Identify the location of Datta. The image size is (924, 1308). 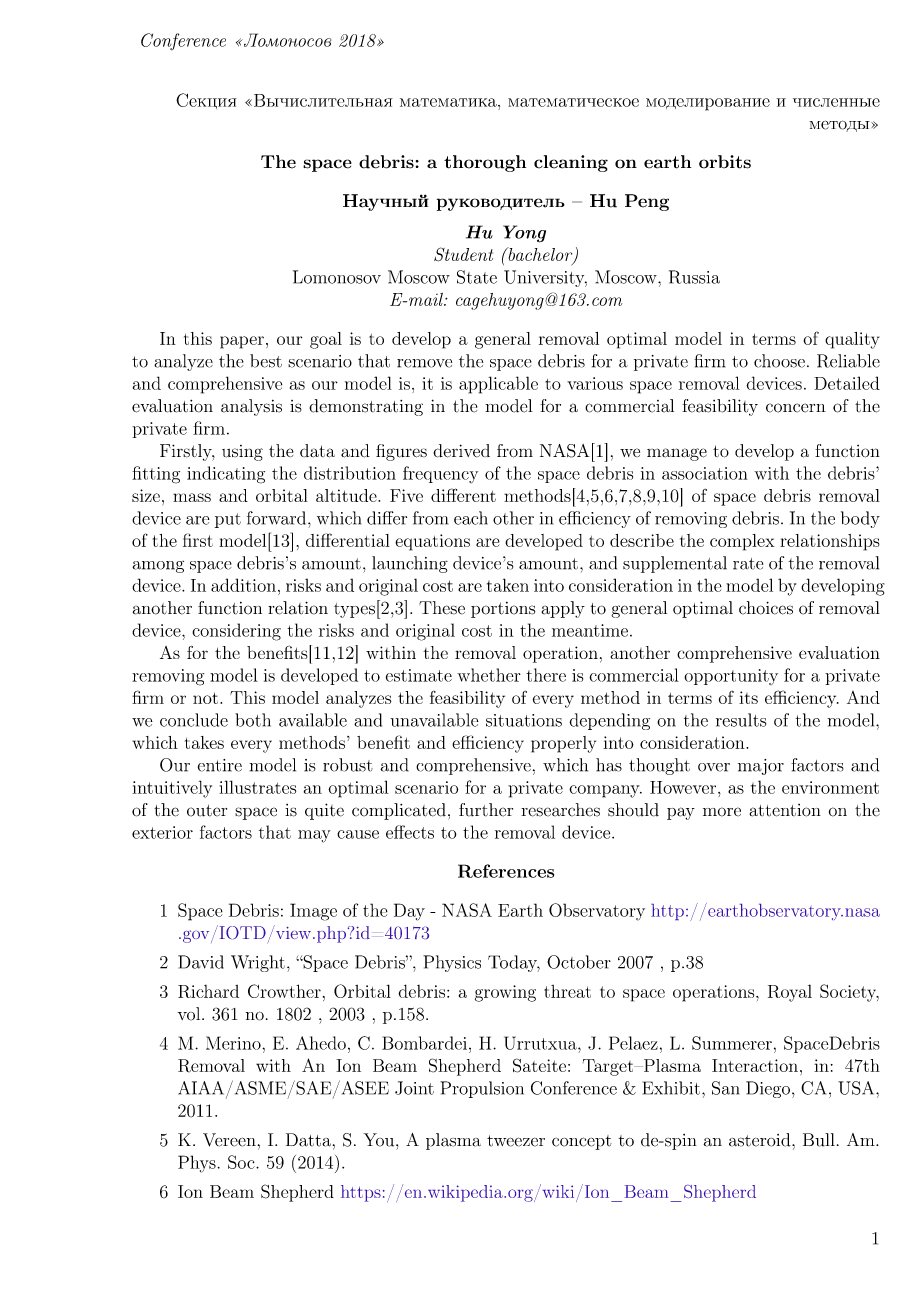
(308, 1140).
